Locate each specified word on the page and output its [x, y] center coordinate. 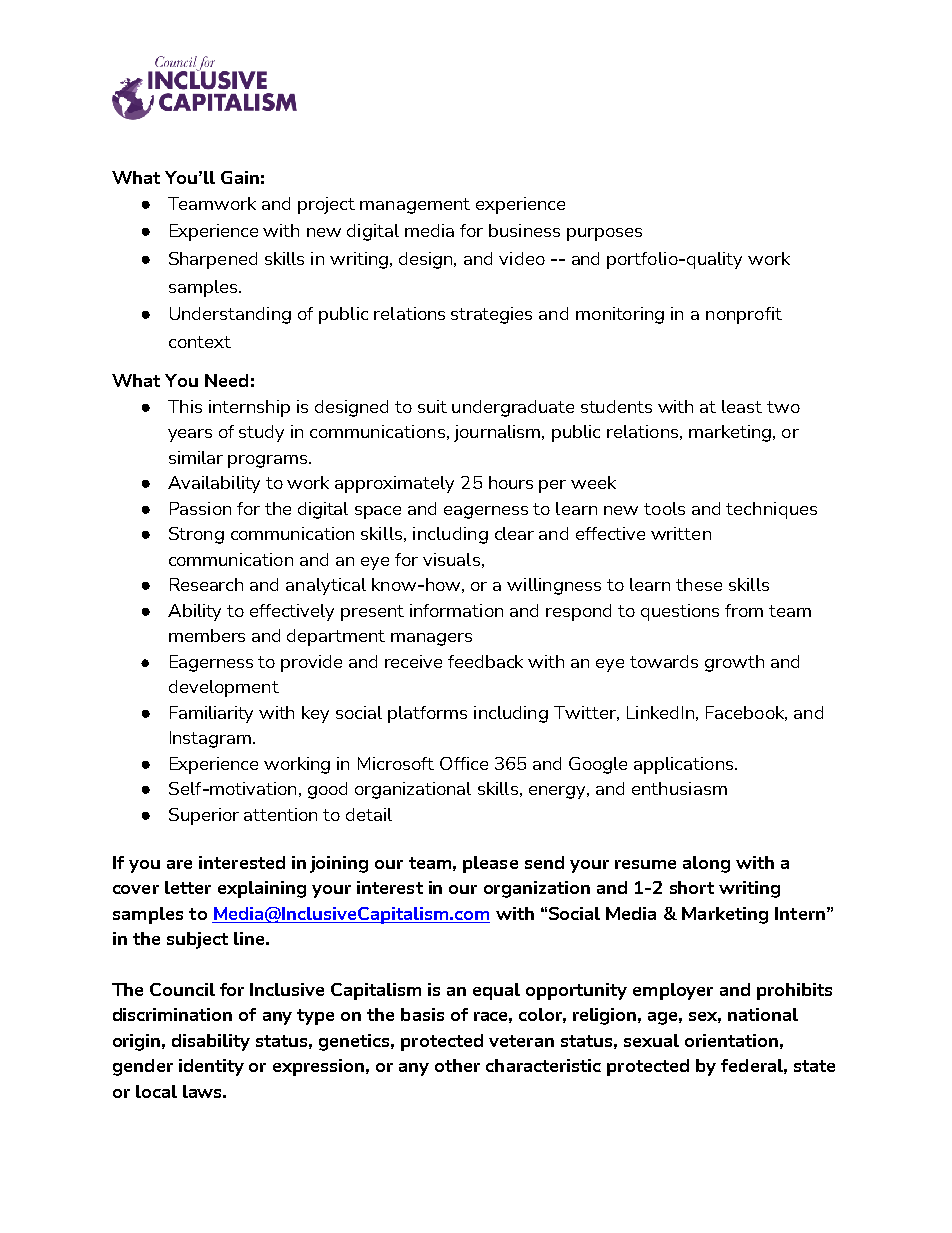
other [457, 1065]
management [415, 206]
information [456, 610]
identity [211, 1067]
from [744, 610]
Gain [240, 177]
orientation [731, 1040]
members [207, 635]
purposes [604, 234]
